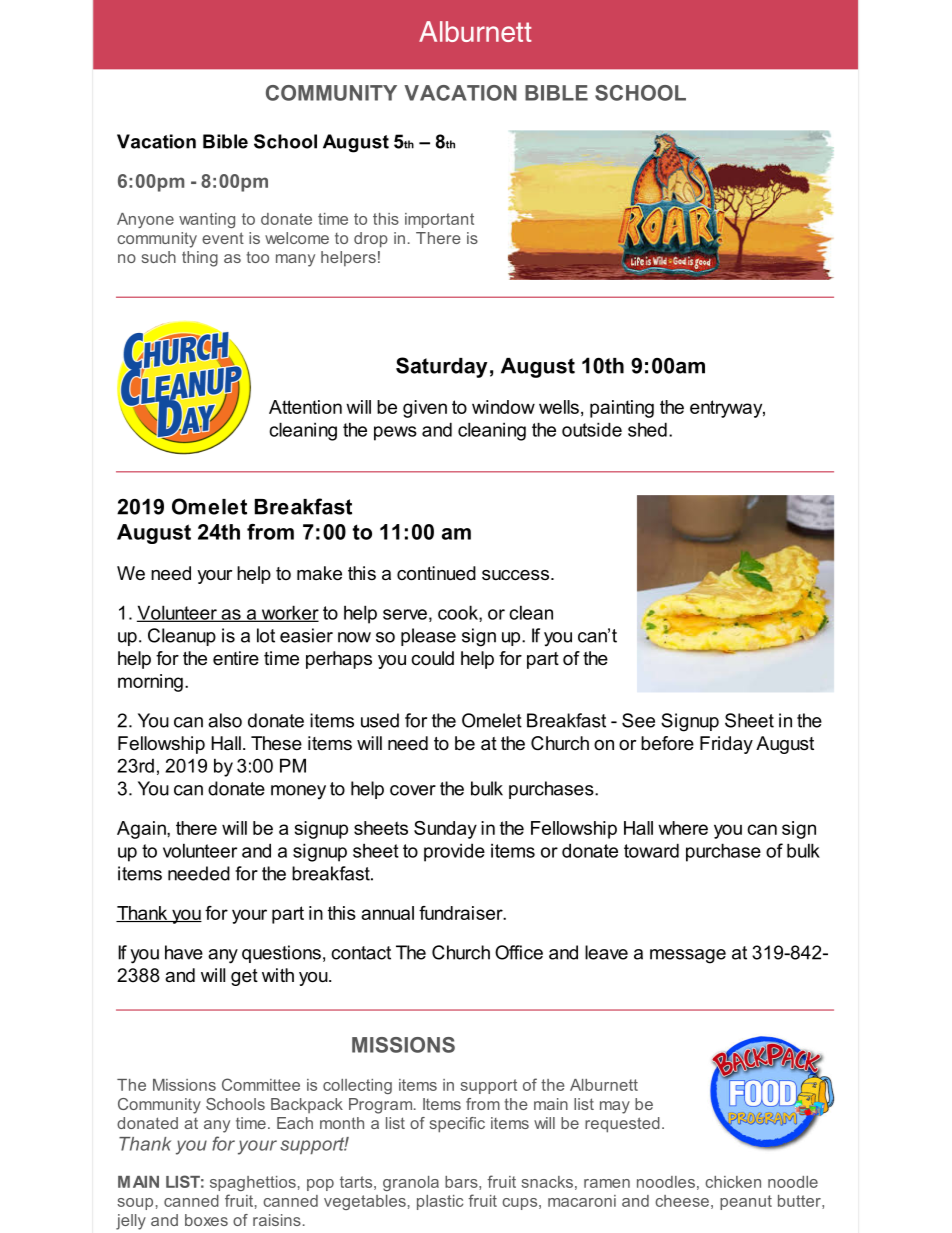 This image has height=1233, width=952. I want to click on Again, so click(142, 830).
